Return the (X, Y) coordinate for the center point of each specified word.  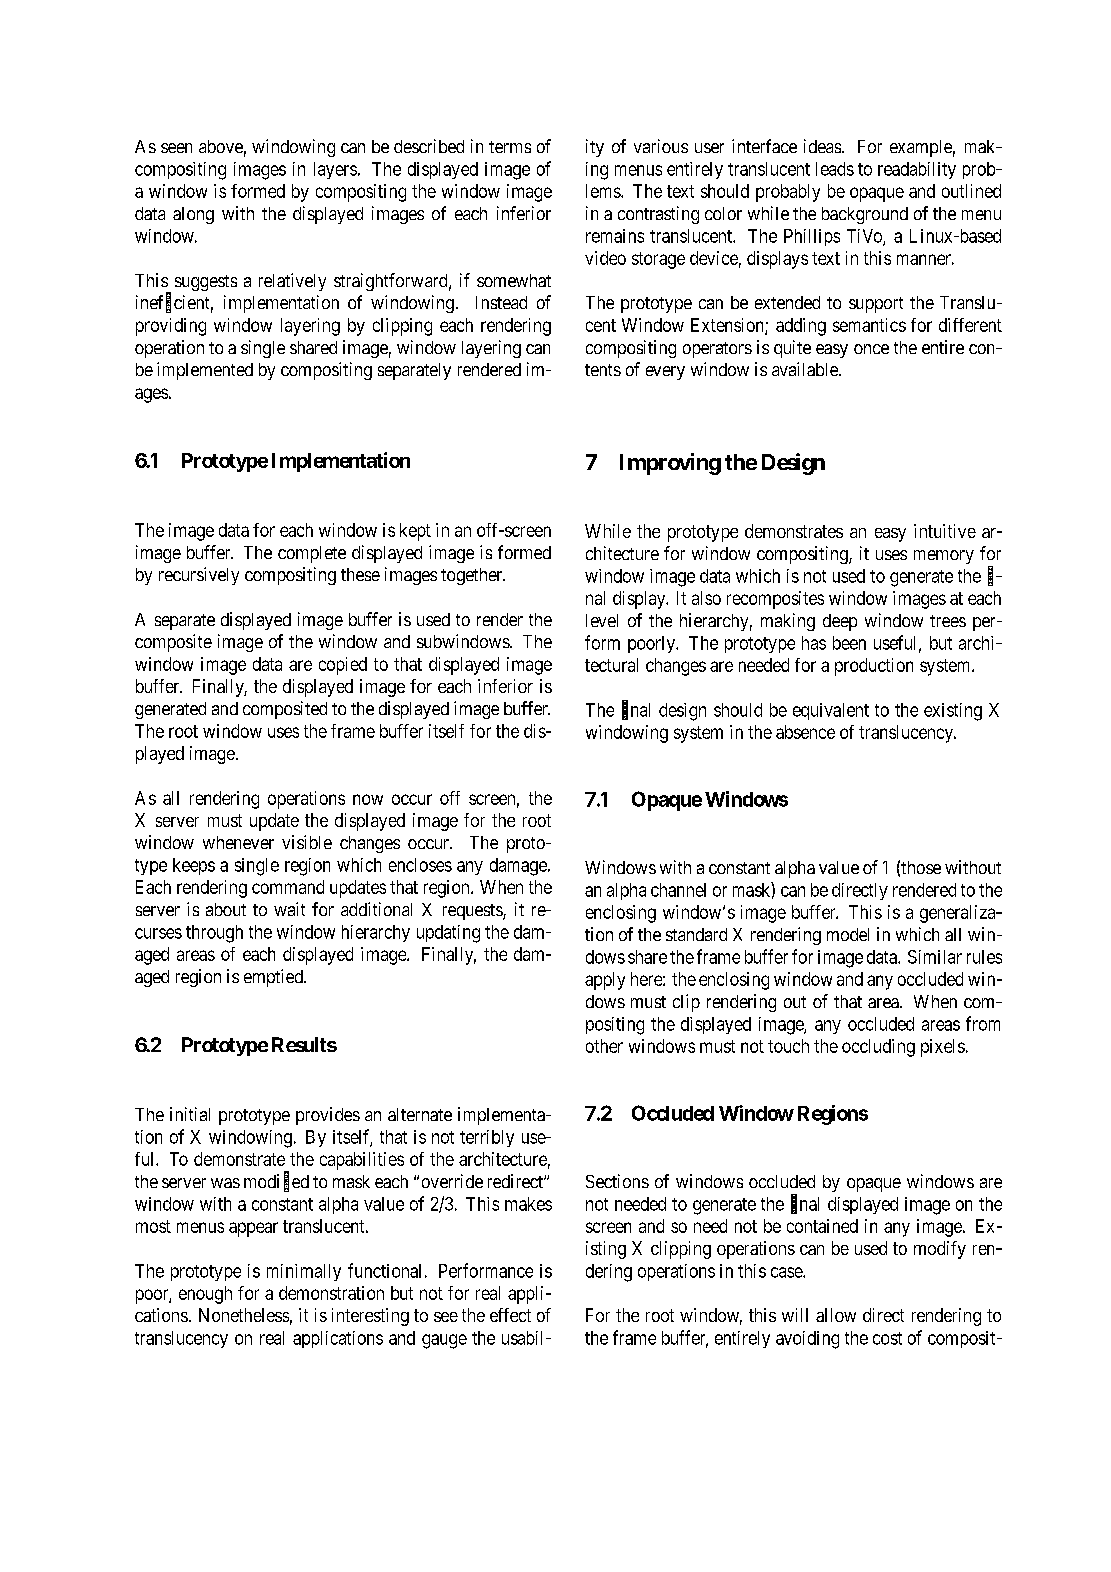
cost (887, 1338)
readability (917, 170)
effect (510, 1315)
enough (205, 1295)
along (193, 215)
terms (510, 147)
